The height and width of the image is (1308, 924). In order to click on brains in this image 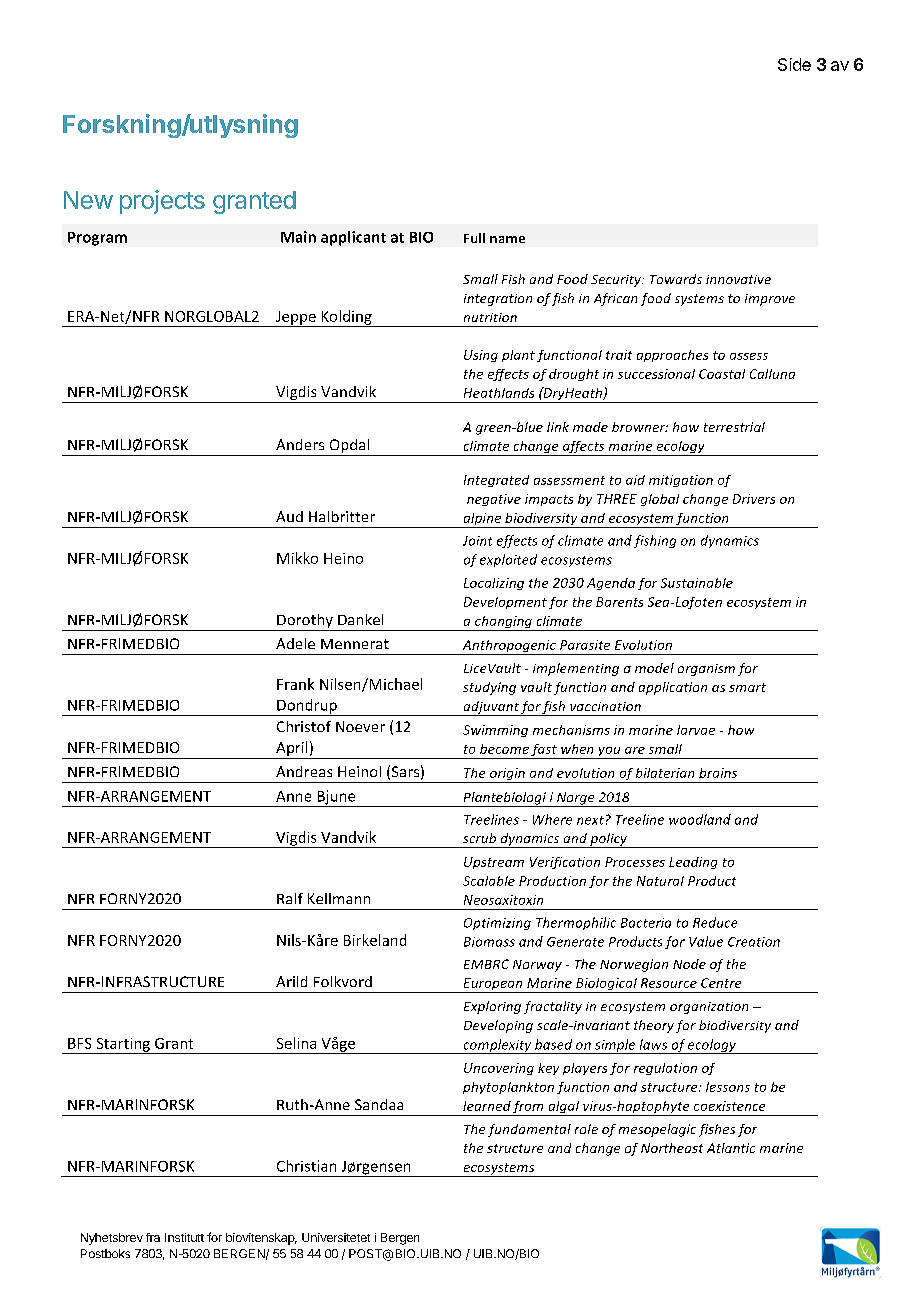, I will do `click(718, 773)`.
